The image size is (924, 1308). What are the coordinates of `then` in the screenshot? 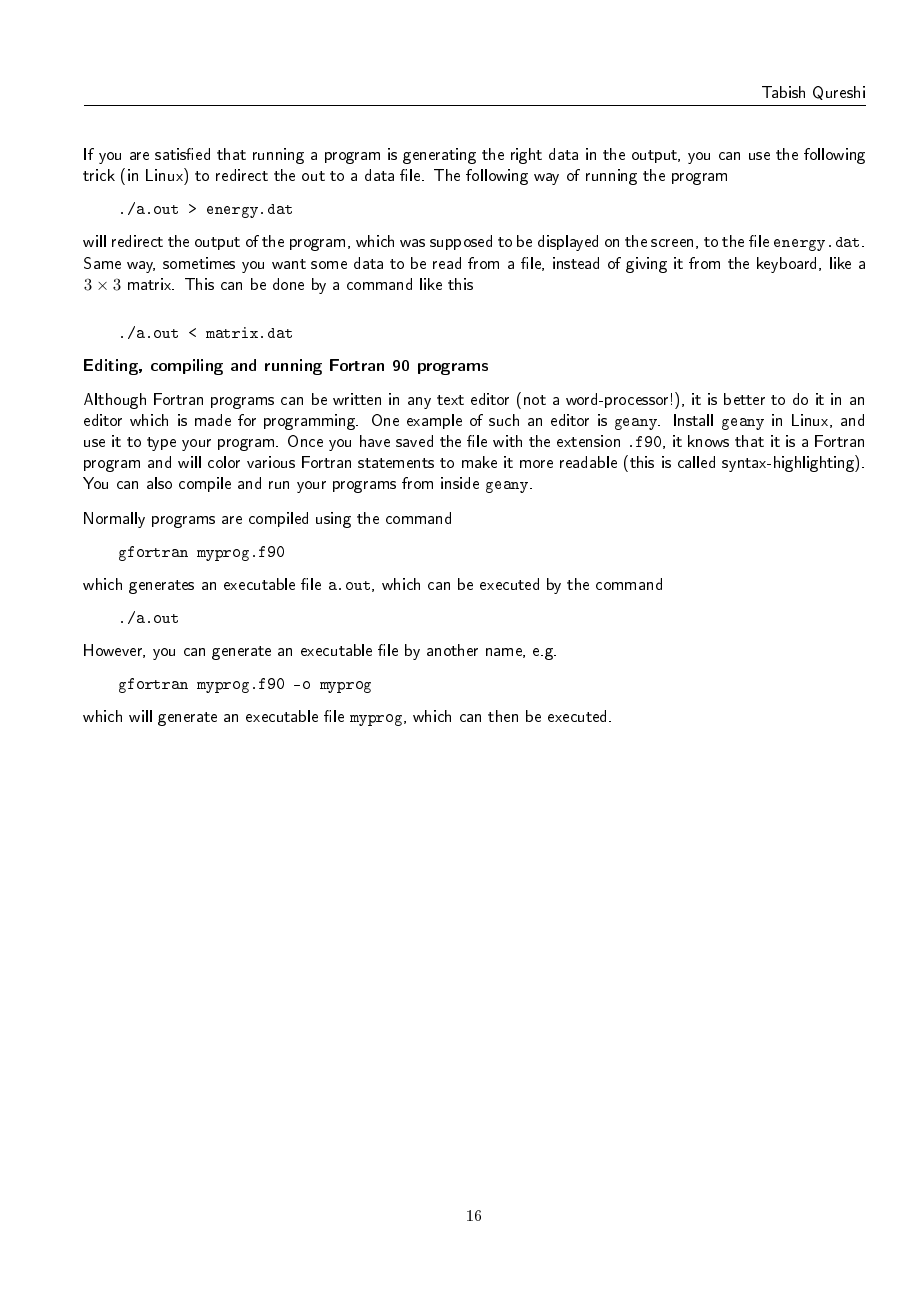 It's located at (503, 716).
